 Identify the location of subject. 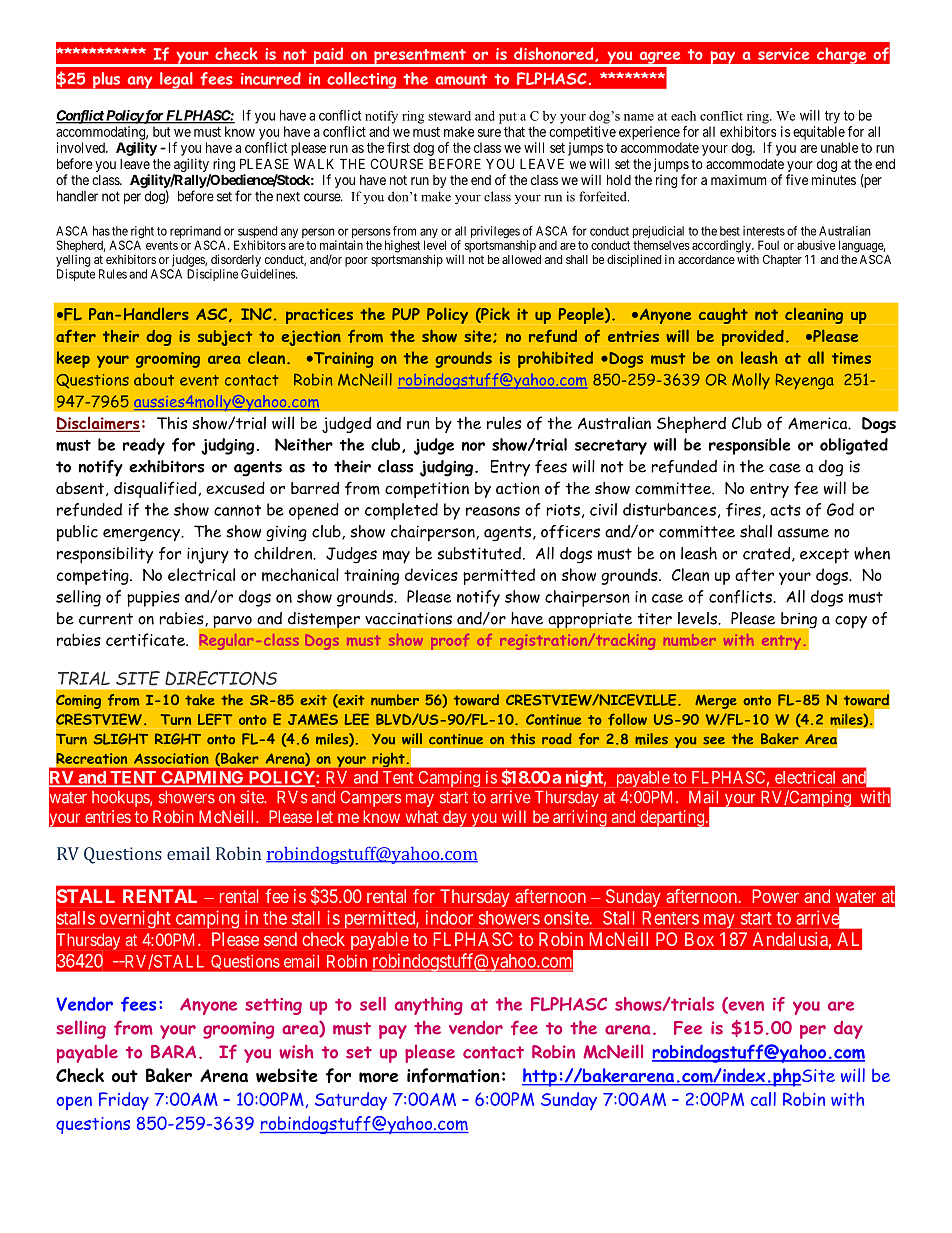
(225, 338).
